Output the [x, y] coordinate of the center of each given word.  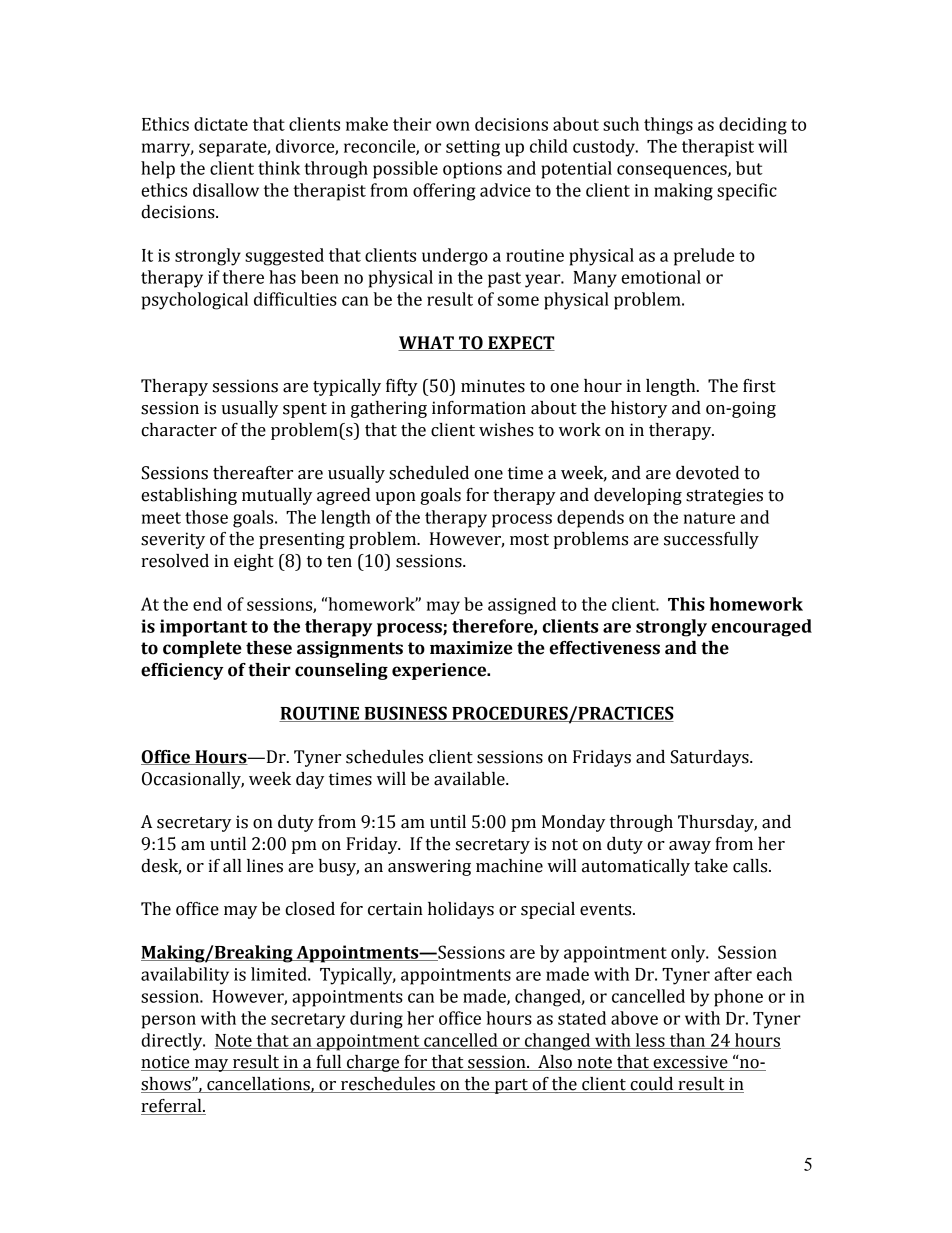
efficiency [182, 671]
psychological [195, 301]
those [206, 517]
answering [429, 867]
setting [473, 148]
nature [709, 518]
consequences [673, 172]
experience [440, 671]
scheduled [429, 473]
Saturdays [711, 758]
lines [265, 866]
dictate [221, 124]
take [711, 866]
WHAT [427, 343]
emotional [661, 277]
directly [173, 1042]
